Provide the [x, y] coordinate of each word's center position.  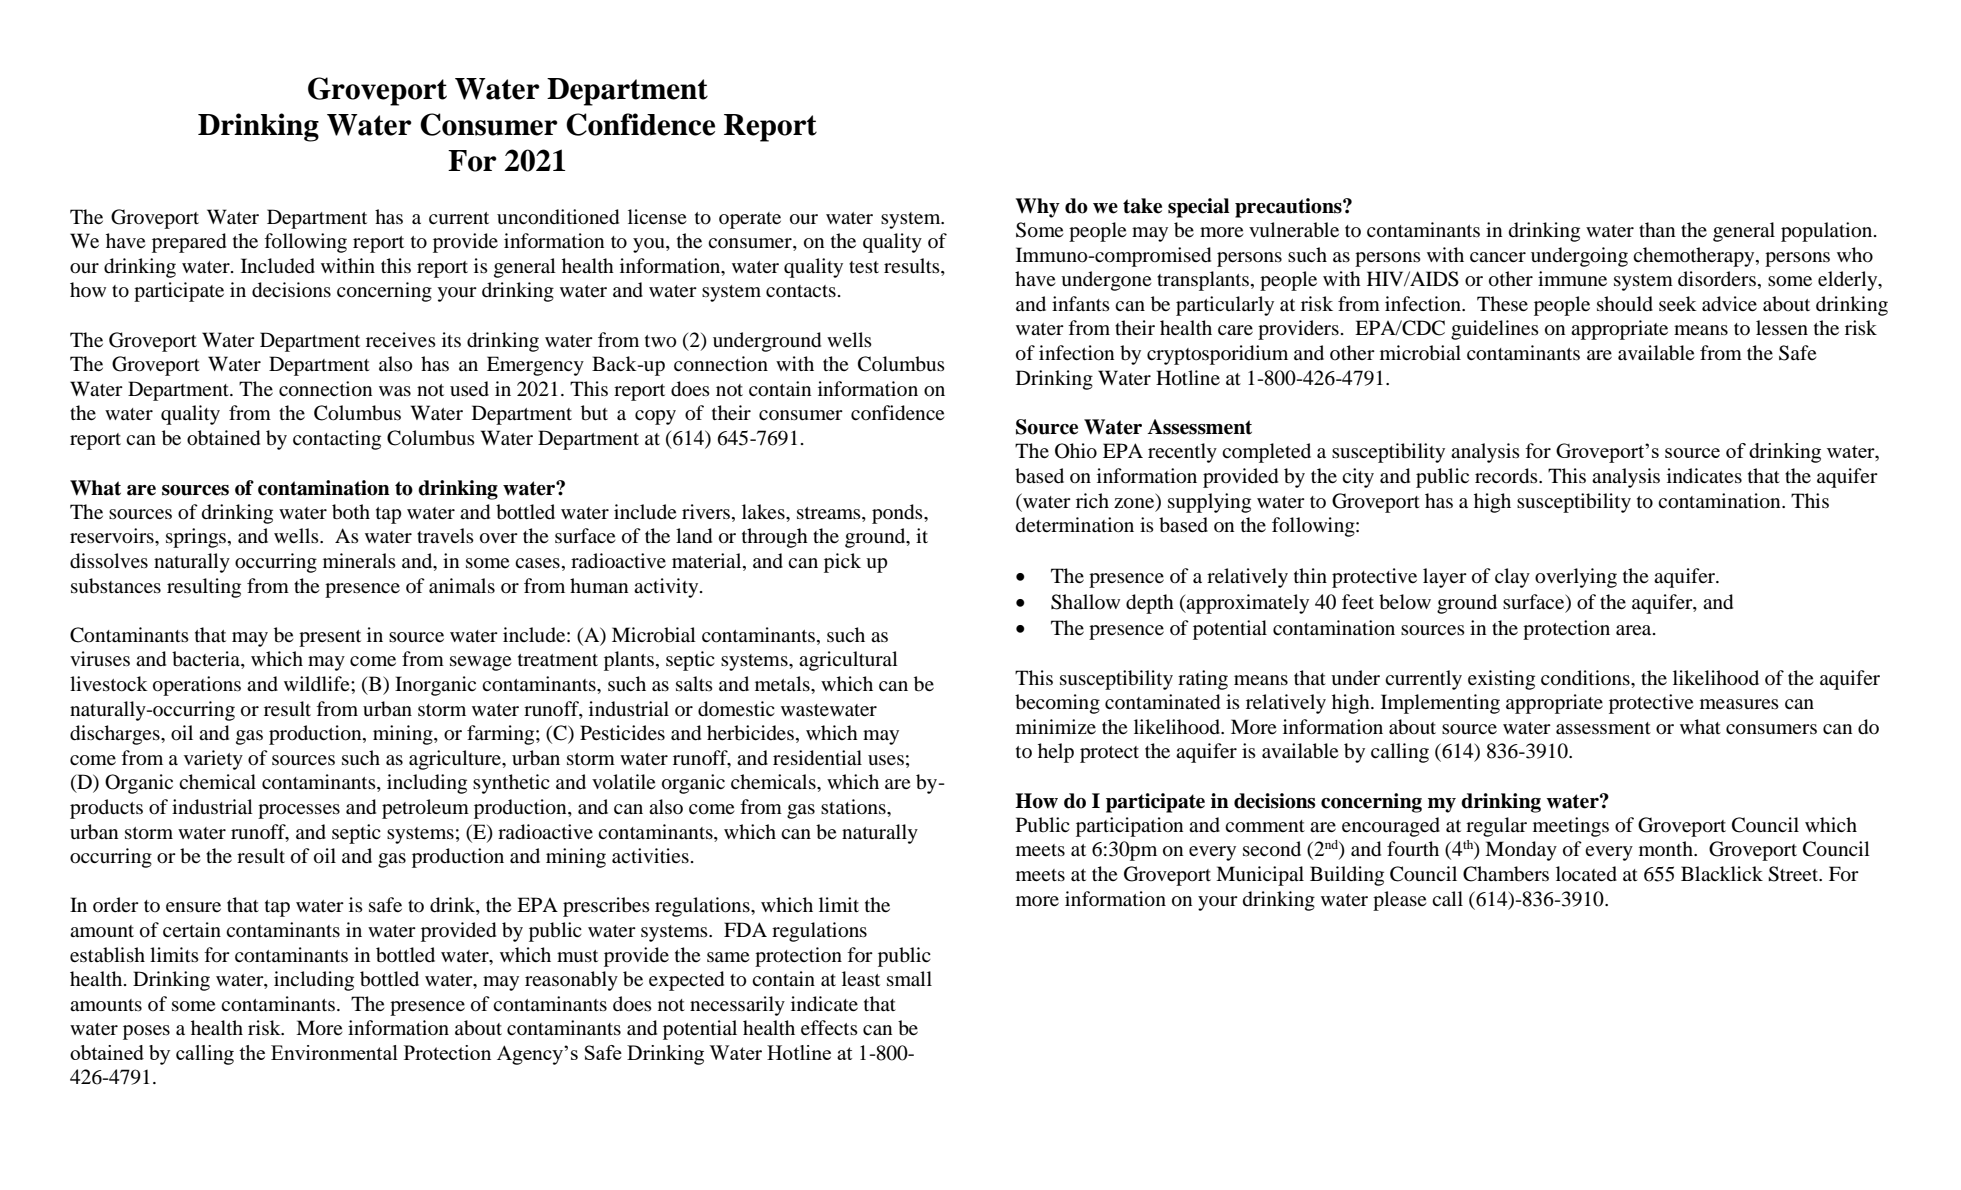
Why [1038, 208]
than [1657, 229]
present [330, 638]
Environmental [334, 1052]
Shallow [1085, 602]
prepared [189, 243]
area [1635, 630]
